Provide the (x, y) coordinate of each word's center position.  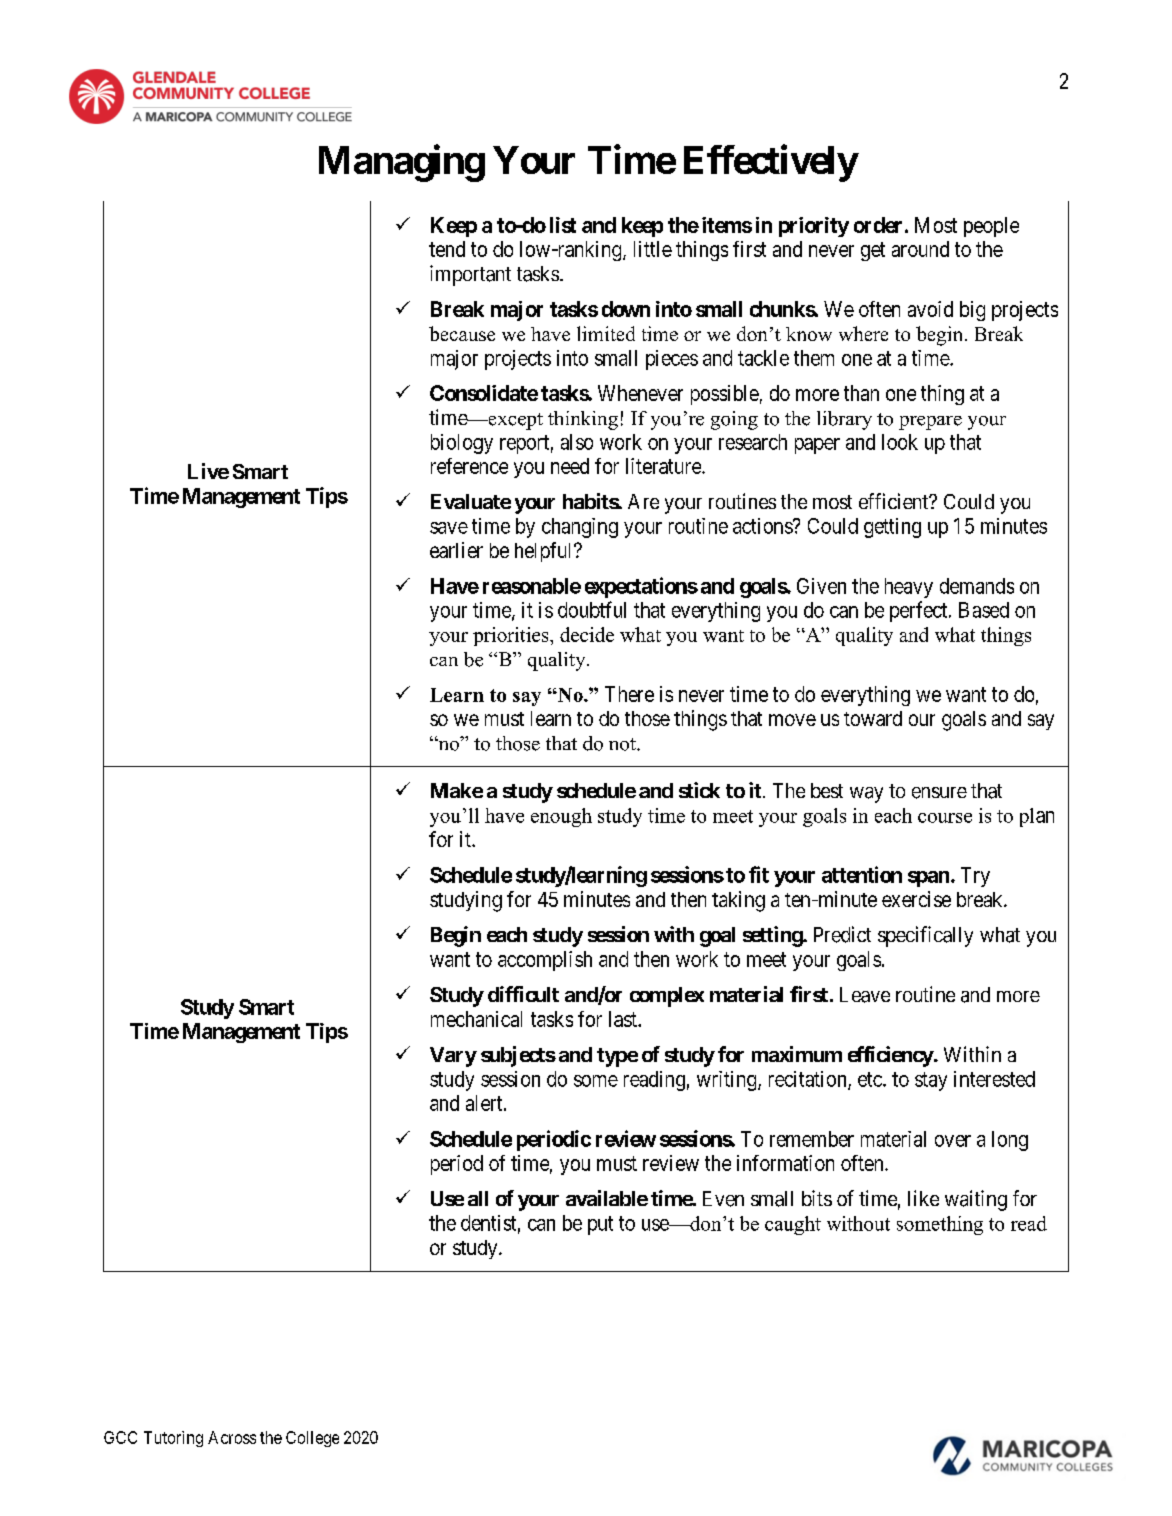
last (624, 1019)
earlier (456, 550)
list (563, 225)
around (920, 249)
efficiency (891, 1056)
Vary (453, 1057)
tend (447, 249)
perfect (920, 611)
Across (232, 1437)
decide (587, 634)
